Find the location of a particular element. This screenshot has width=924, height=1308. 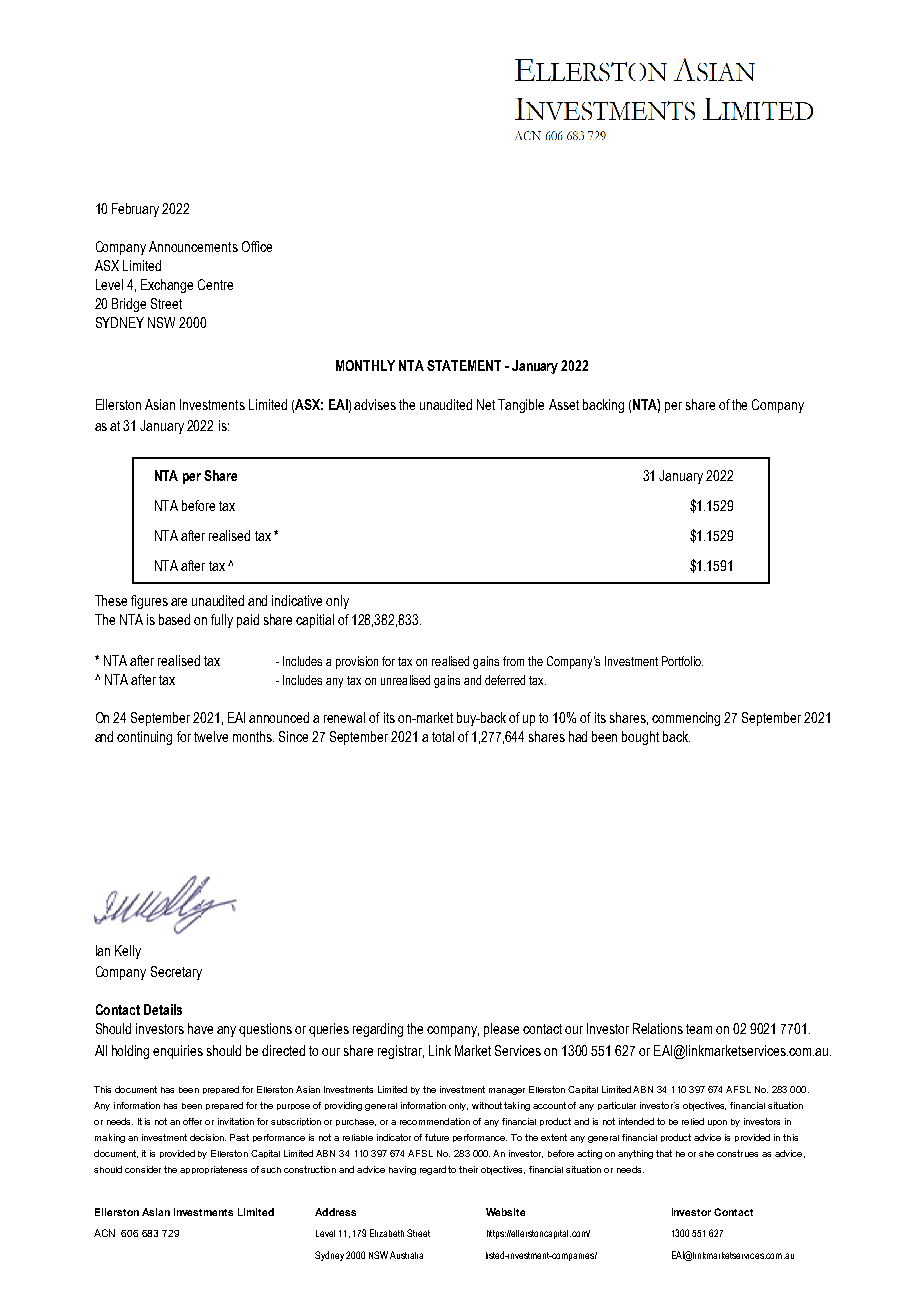

ACN is located at coordinates (104, 1233).
